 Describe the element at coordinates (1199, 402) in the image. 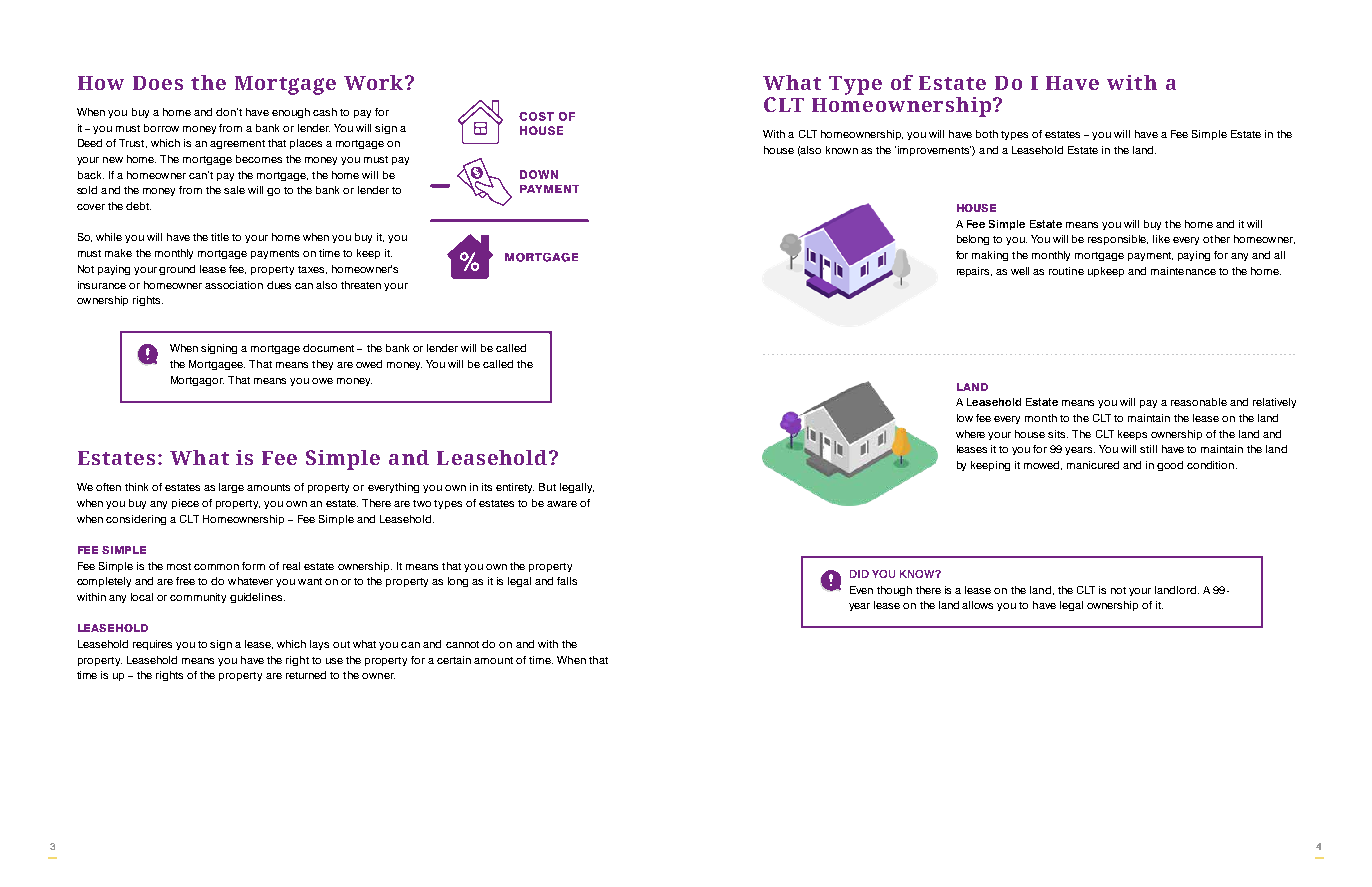

I see `reasonable` at that location.
